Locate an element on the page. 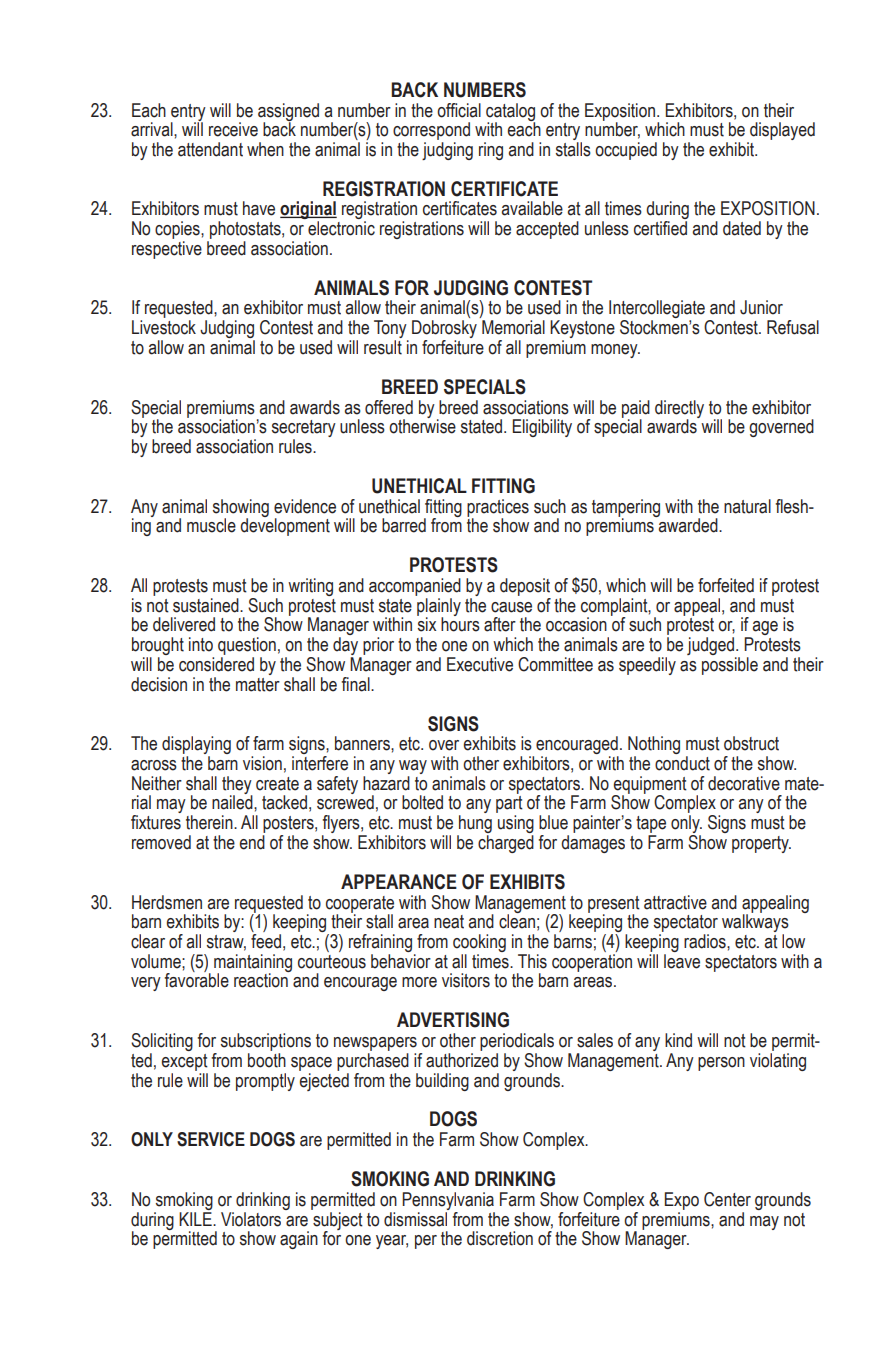 The width and height of the page is (887, 1372). official is located at coordinates (459, 110).
